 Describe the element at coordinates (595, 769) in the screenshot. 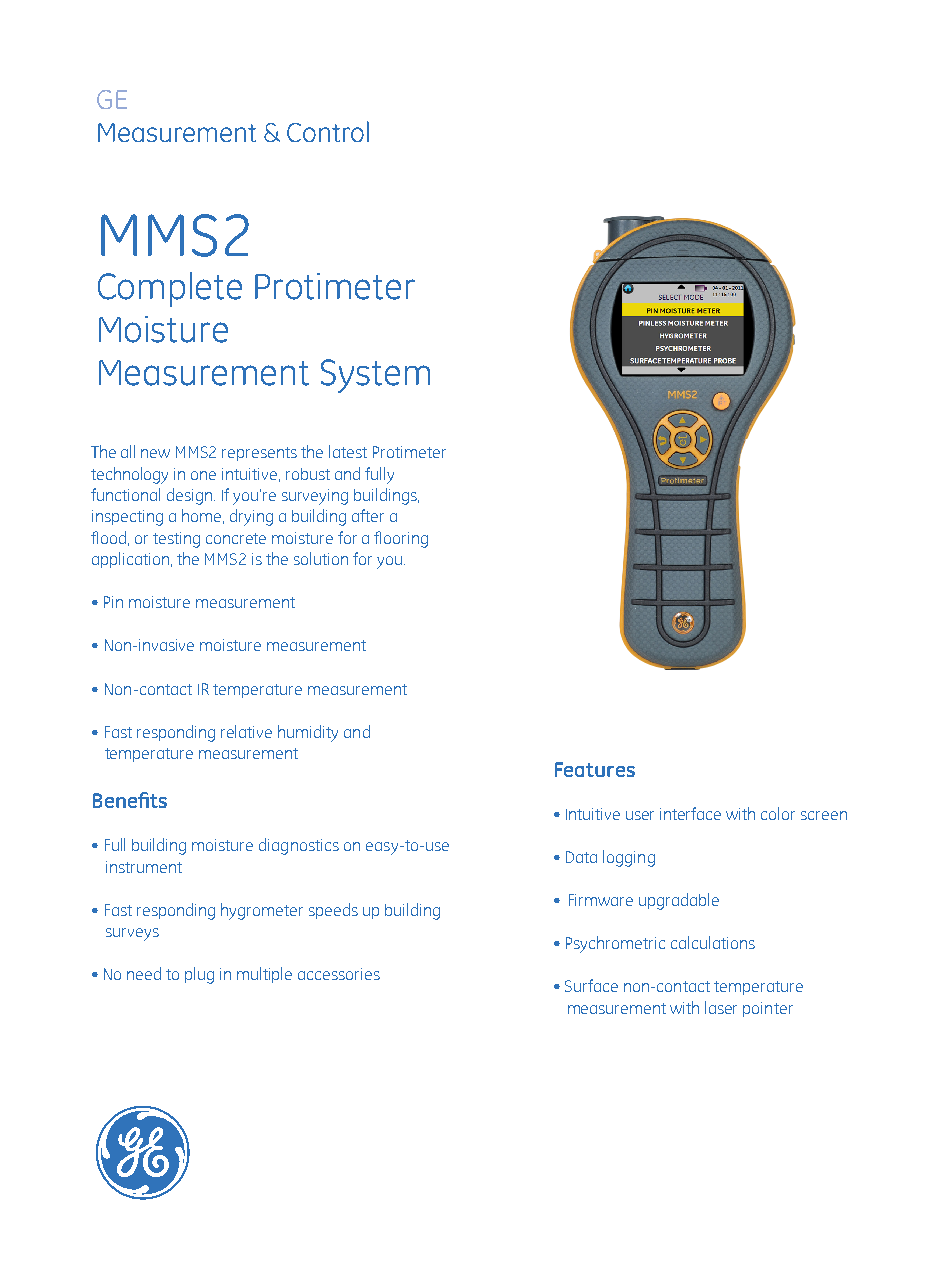

I see `Features` at that location.
